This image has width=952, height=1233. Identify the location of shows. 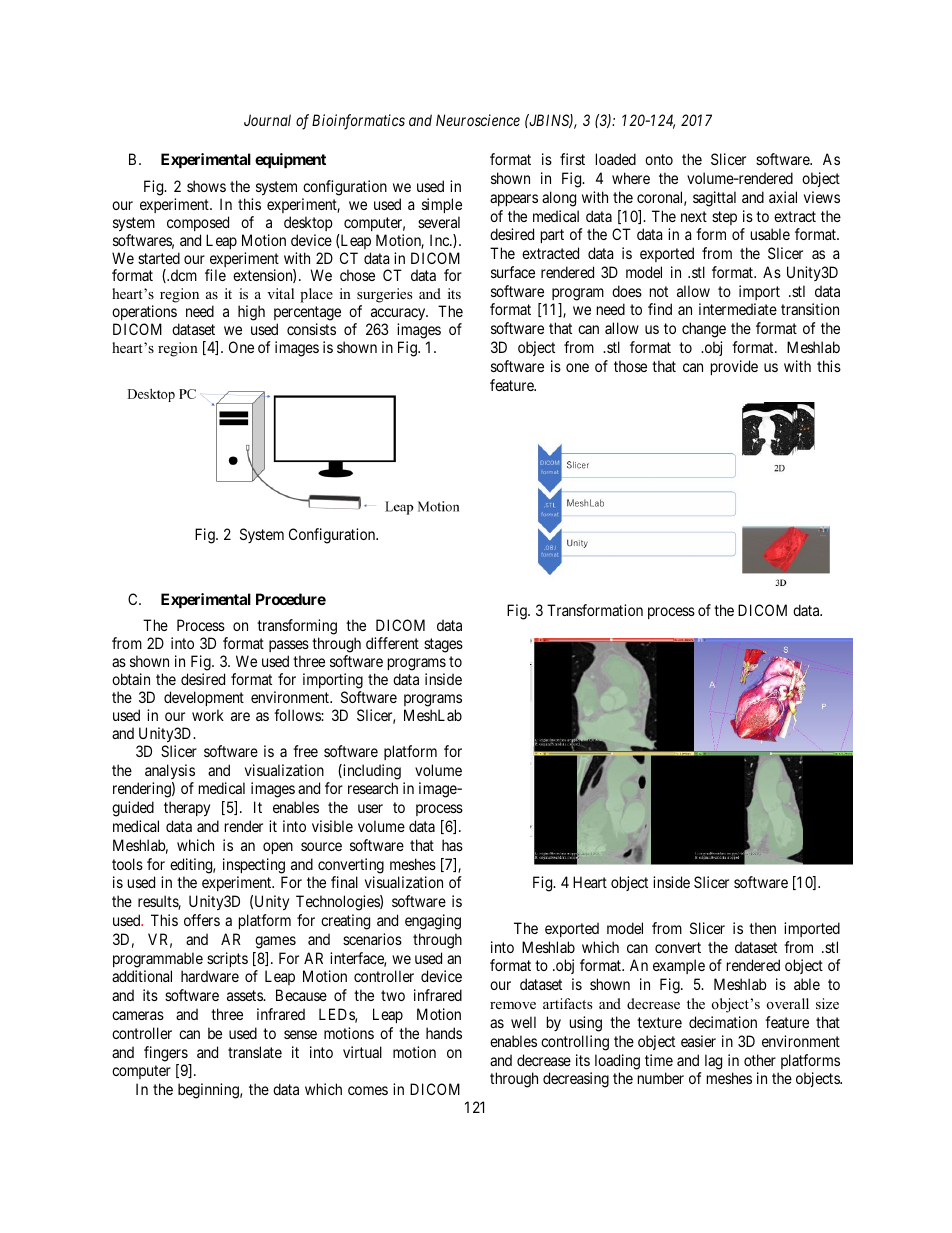
(206, 186).
